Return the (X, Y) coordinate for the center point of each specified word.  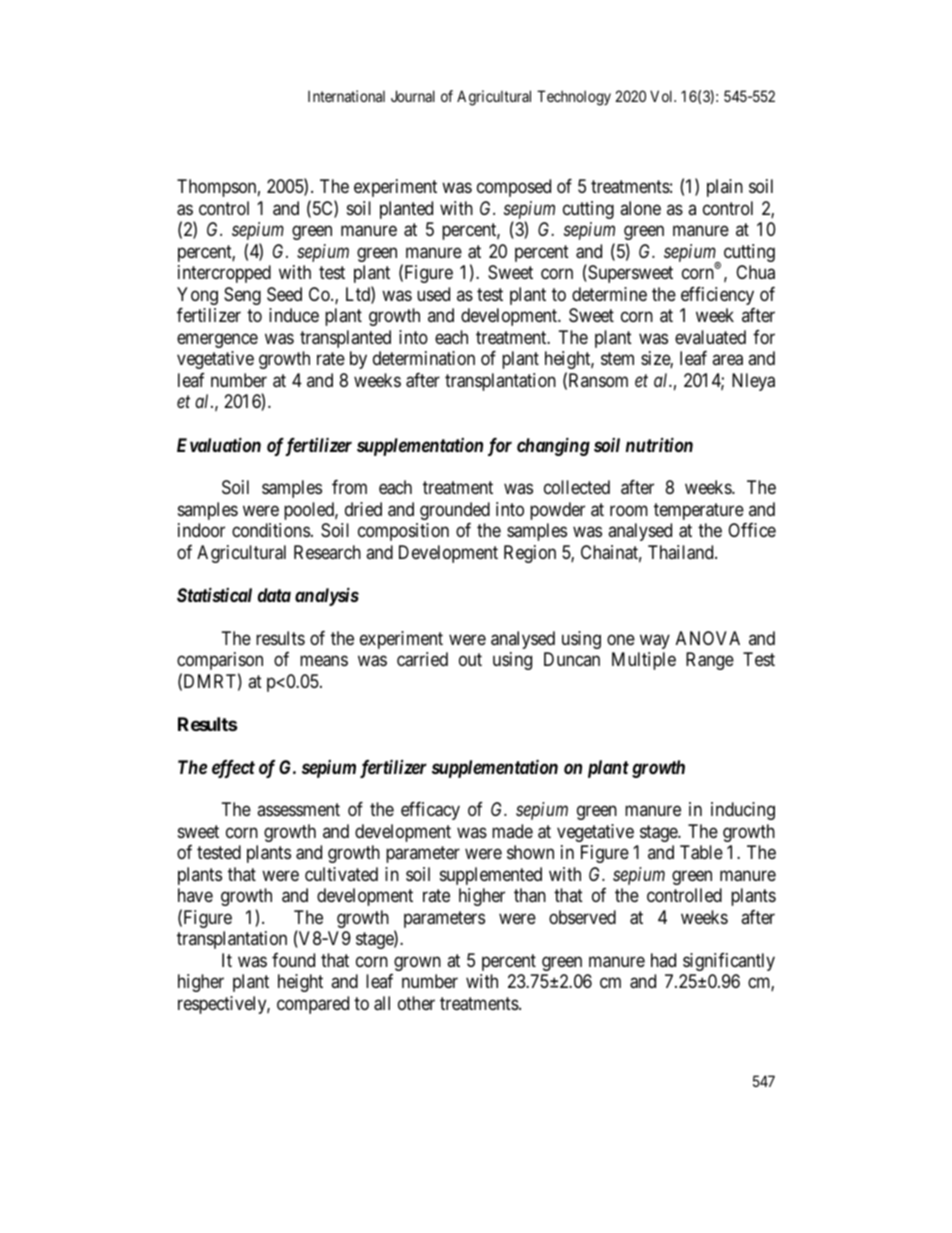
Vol (663, 96)
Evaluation (219, 444)
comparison (220, 661)
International (346, 96)
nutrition (659, 444)
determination (424, 358)
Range (710, 661)
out (470, 659)
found (293, 960)
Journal (413, 96)
